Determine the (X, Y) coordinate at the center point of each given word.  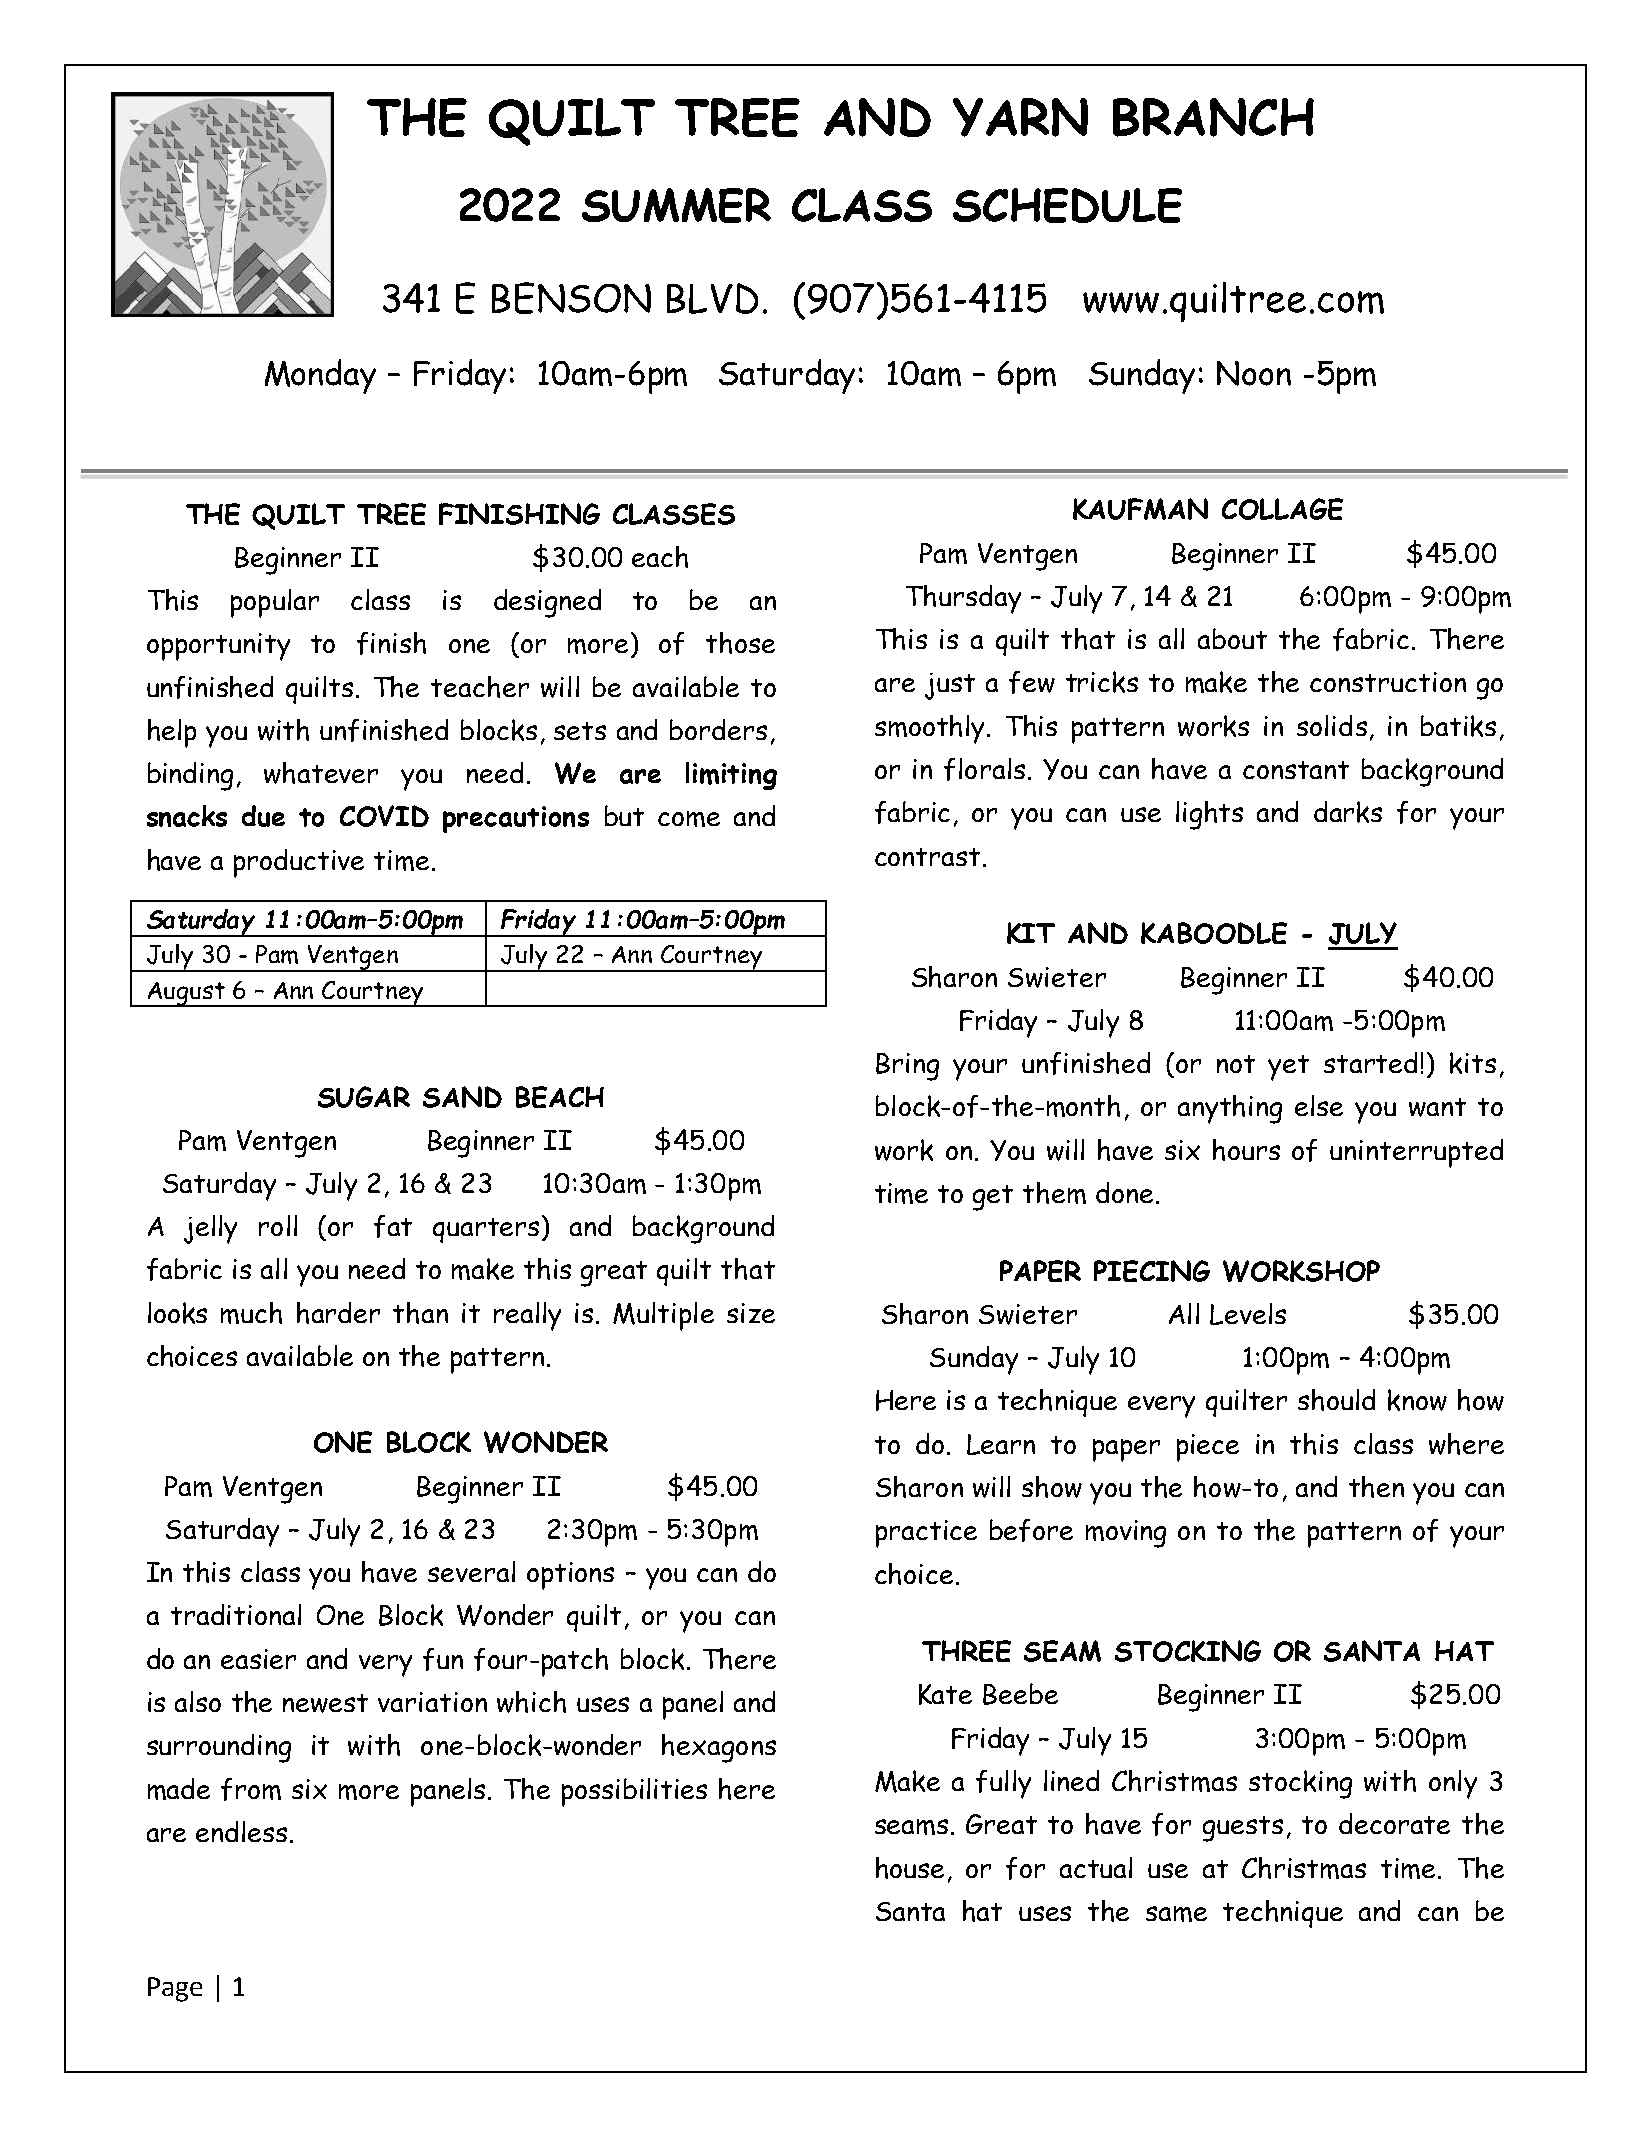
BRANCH (1213, 117)
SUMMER (676, 205)
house (910, 1868)
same (1176, 1914)
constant (1296, 770)
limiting (731, 776)
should (1336, 1400)
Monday (320, 376)
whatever (321, 773)
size (751, 1313)
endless (241, 1831)
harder (338, 1313)
